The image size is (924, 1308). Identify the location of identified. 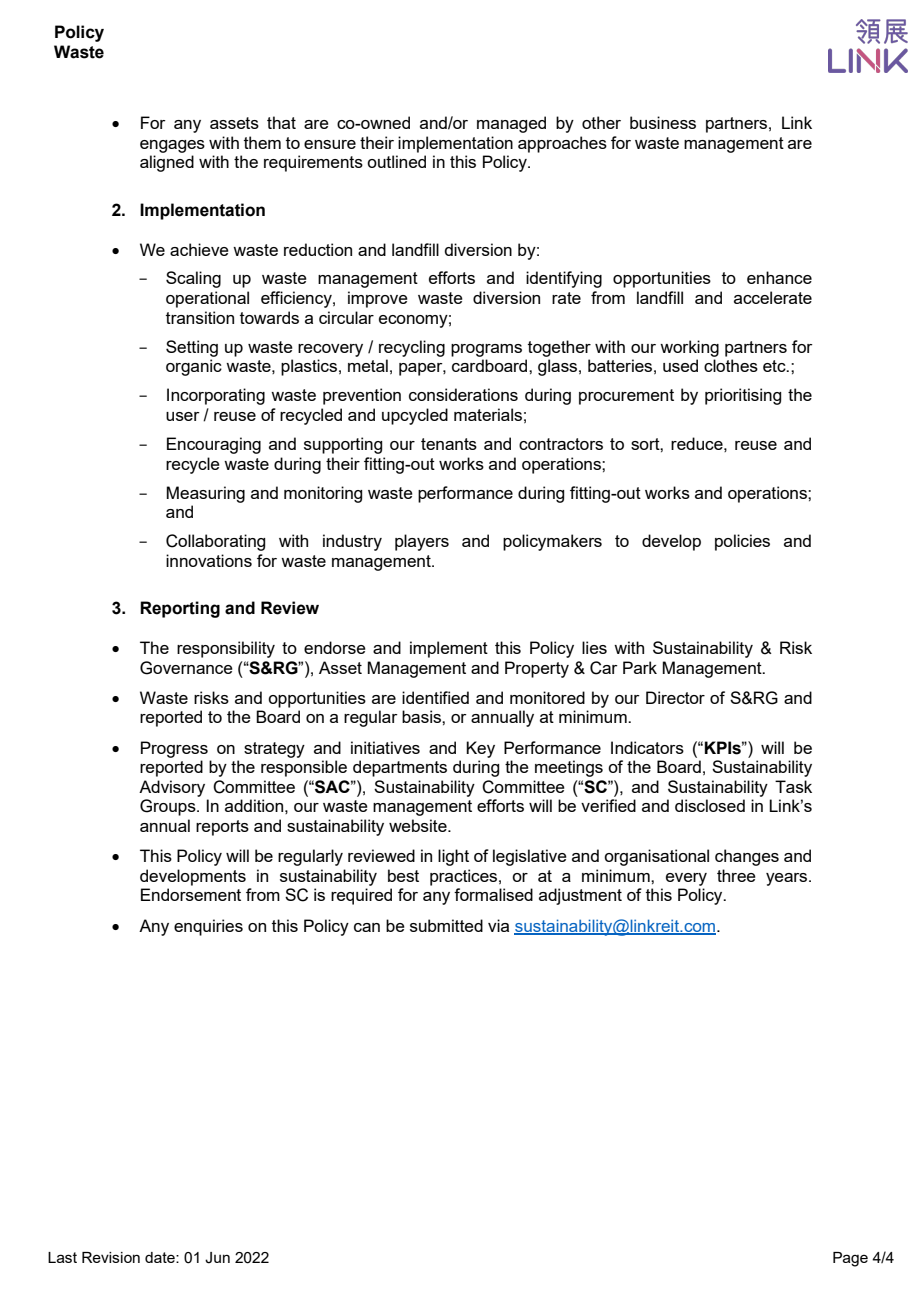
(435, 697).
